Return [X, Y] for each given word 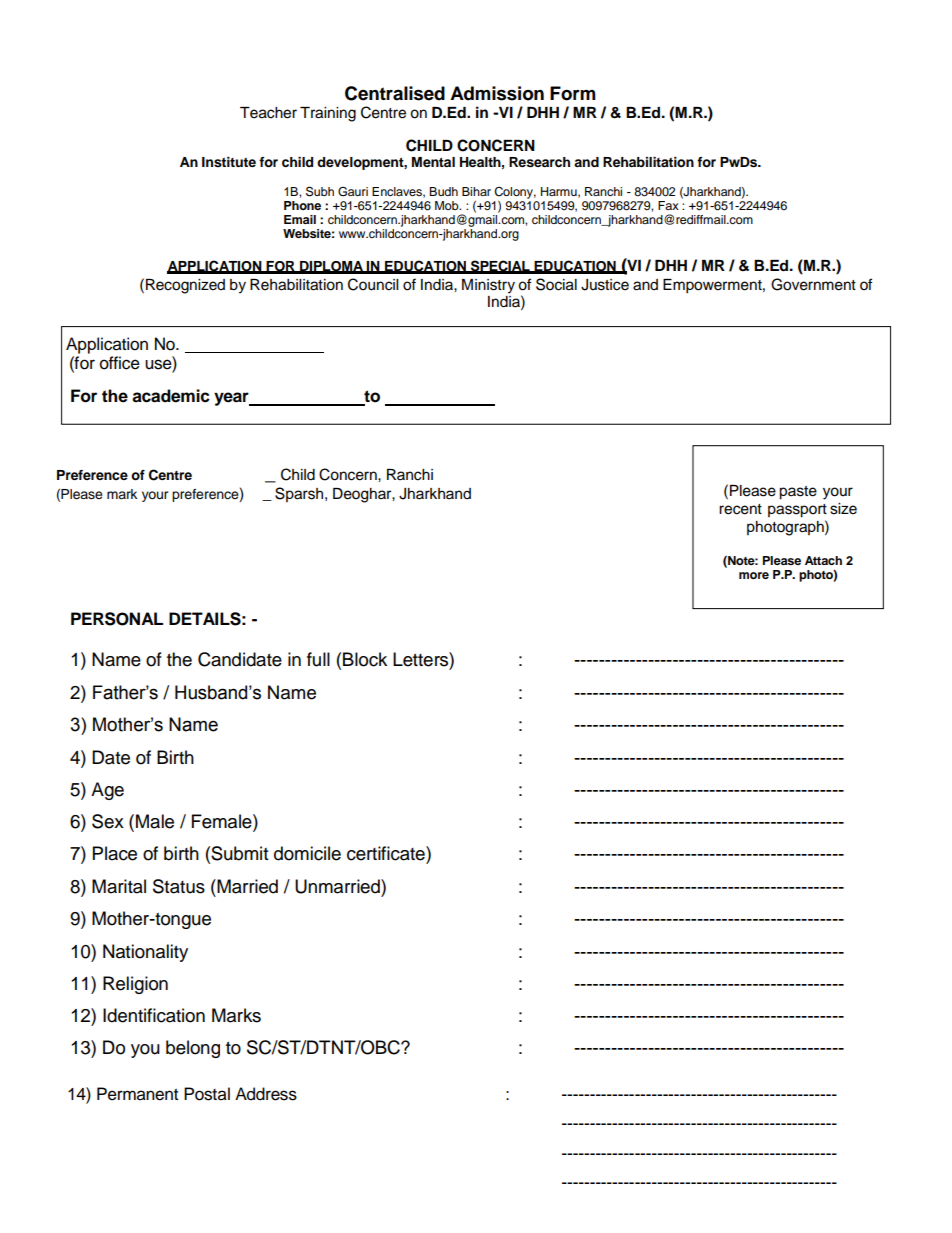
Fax [668, 205]
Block [365, 659]
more [754, 575]
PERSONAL [117, 619]
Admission [497, 93]
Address [266, 1094]
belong [193, 1049]
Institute [229, 162]
